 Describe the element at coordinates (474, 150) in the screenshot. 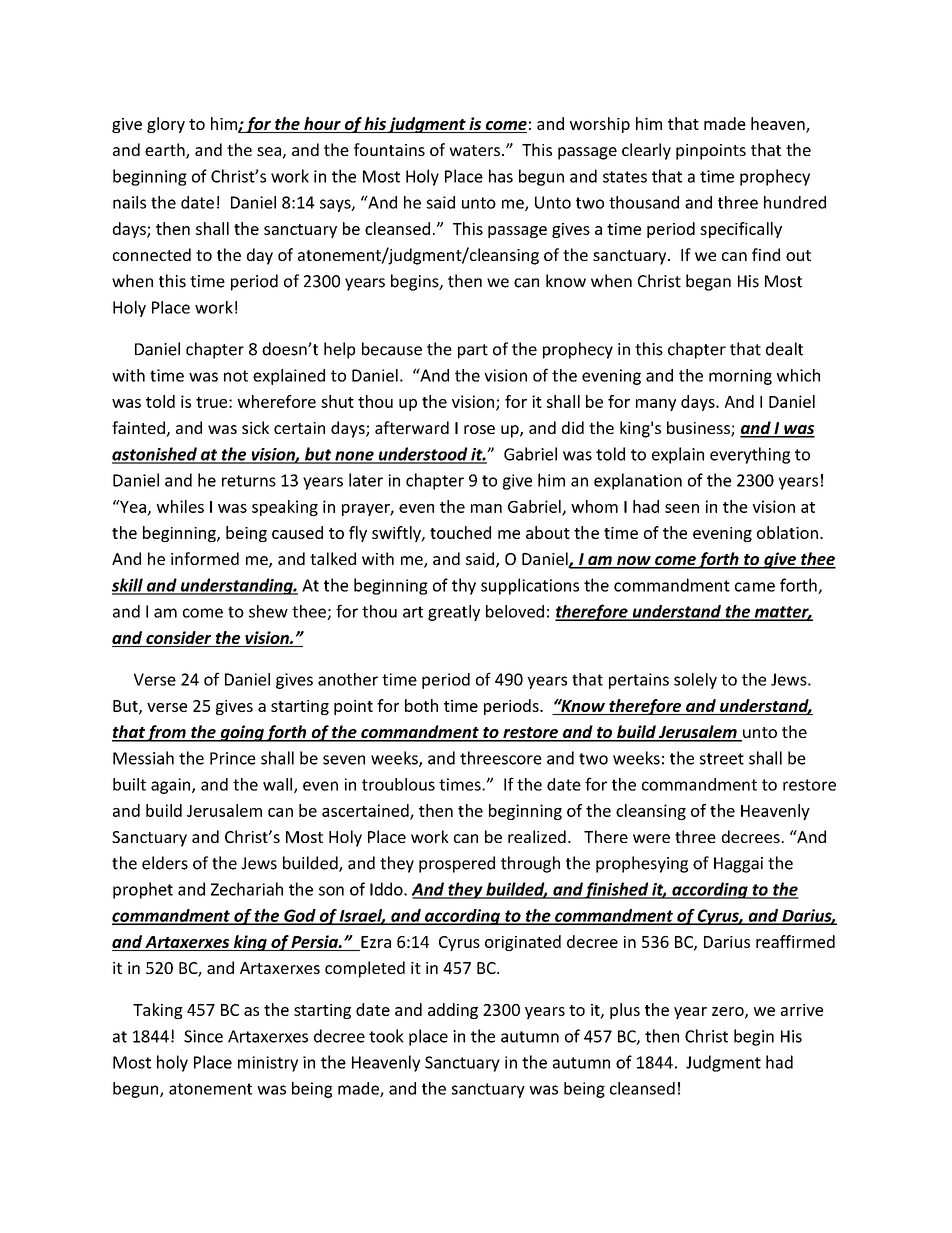

I see `waters` at that location.
